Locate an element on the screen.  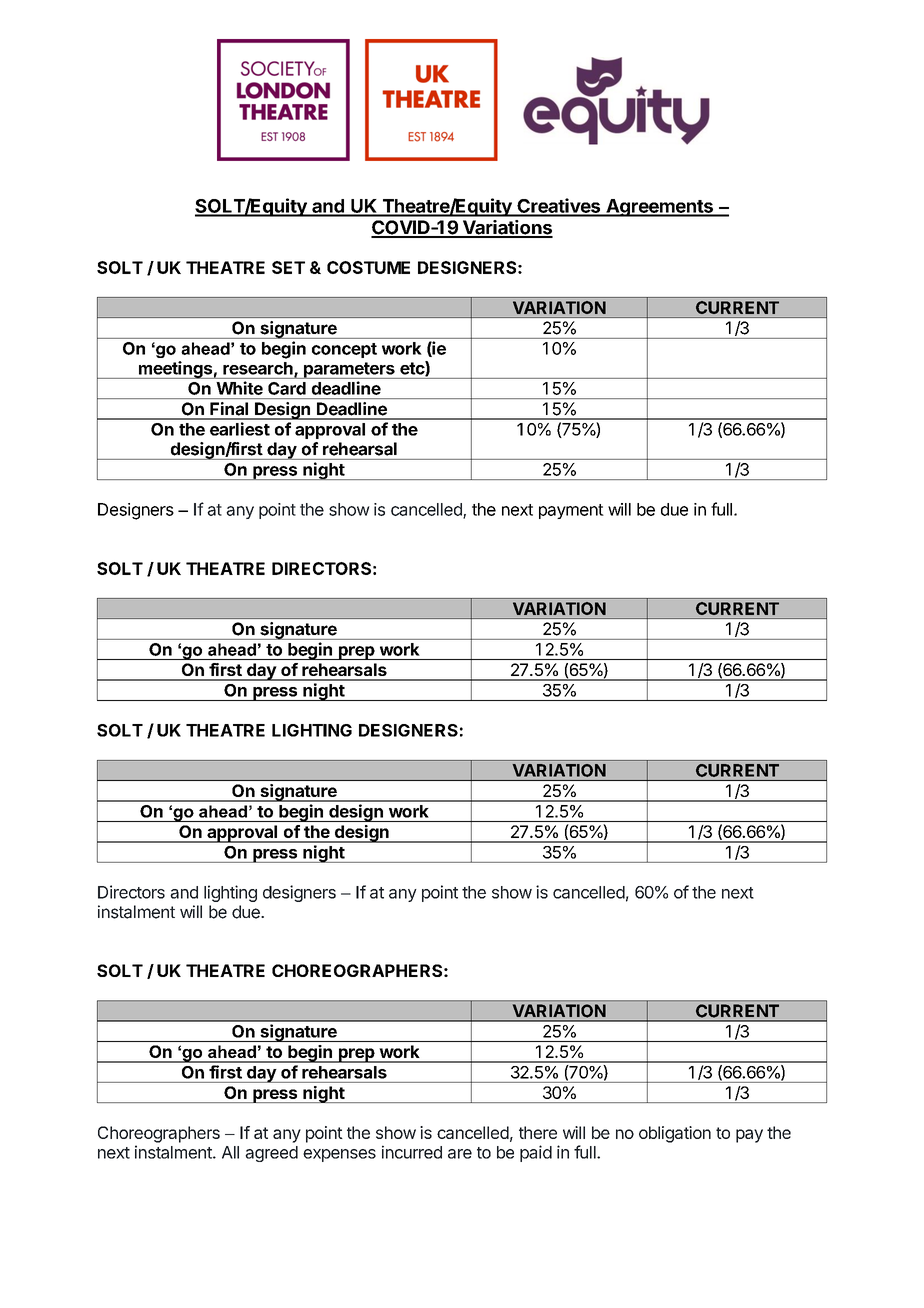
payment is located at coordinates (571, 511).
